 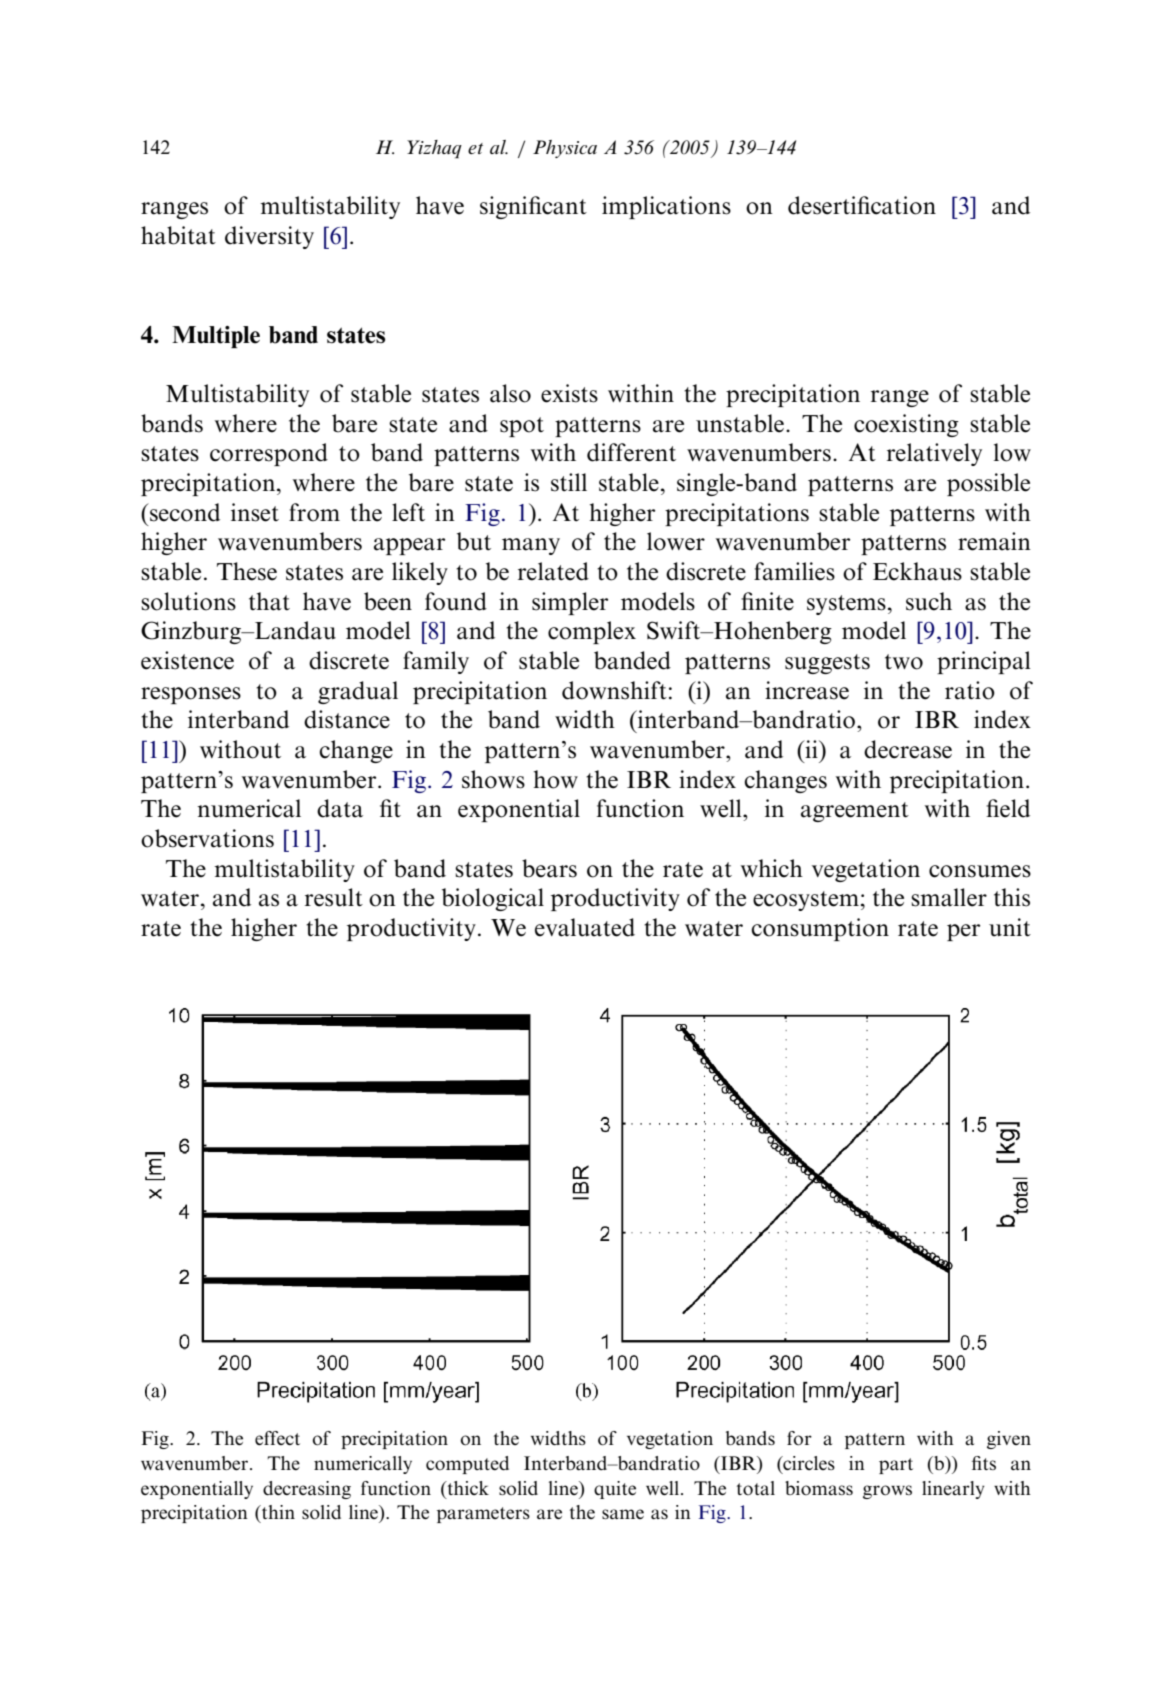 I want to click on evaluated, so click(x=585, y=927).
